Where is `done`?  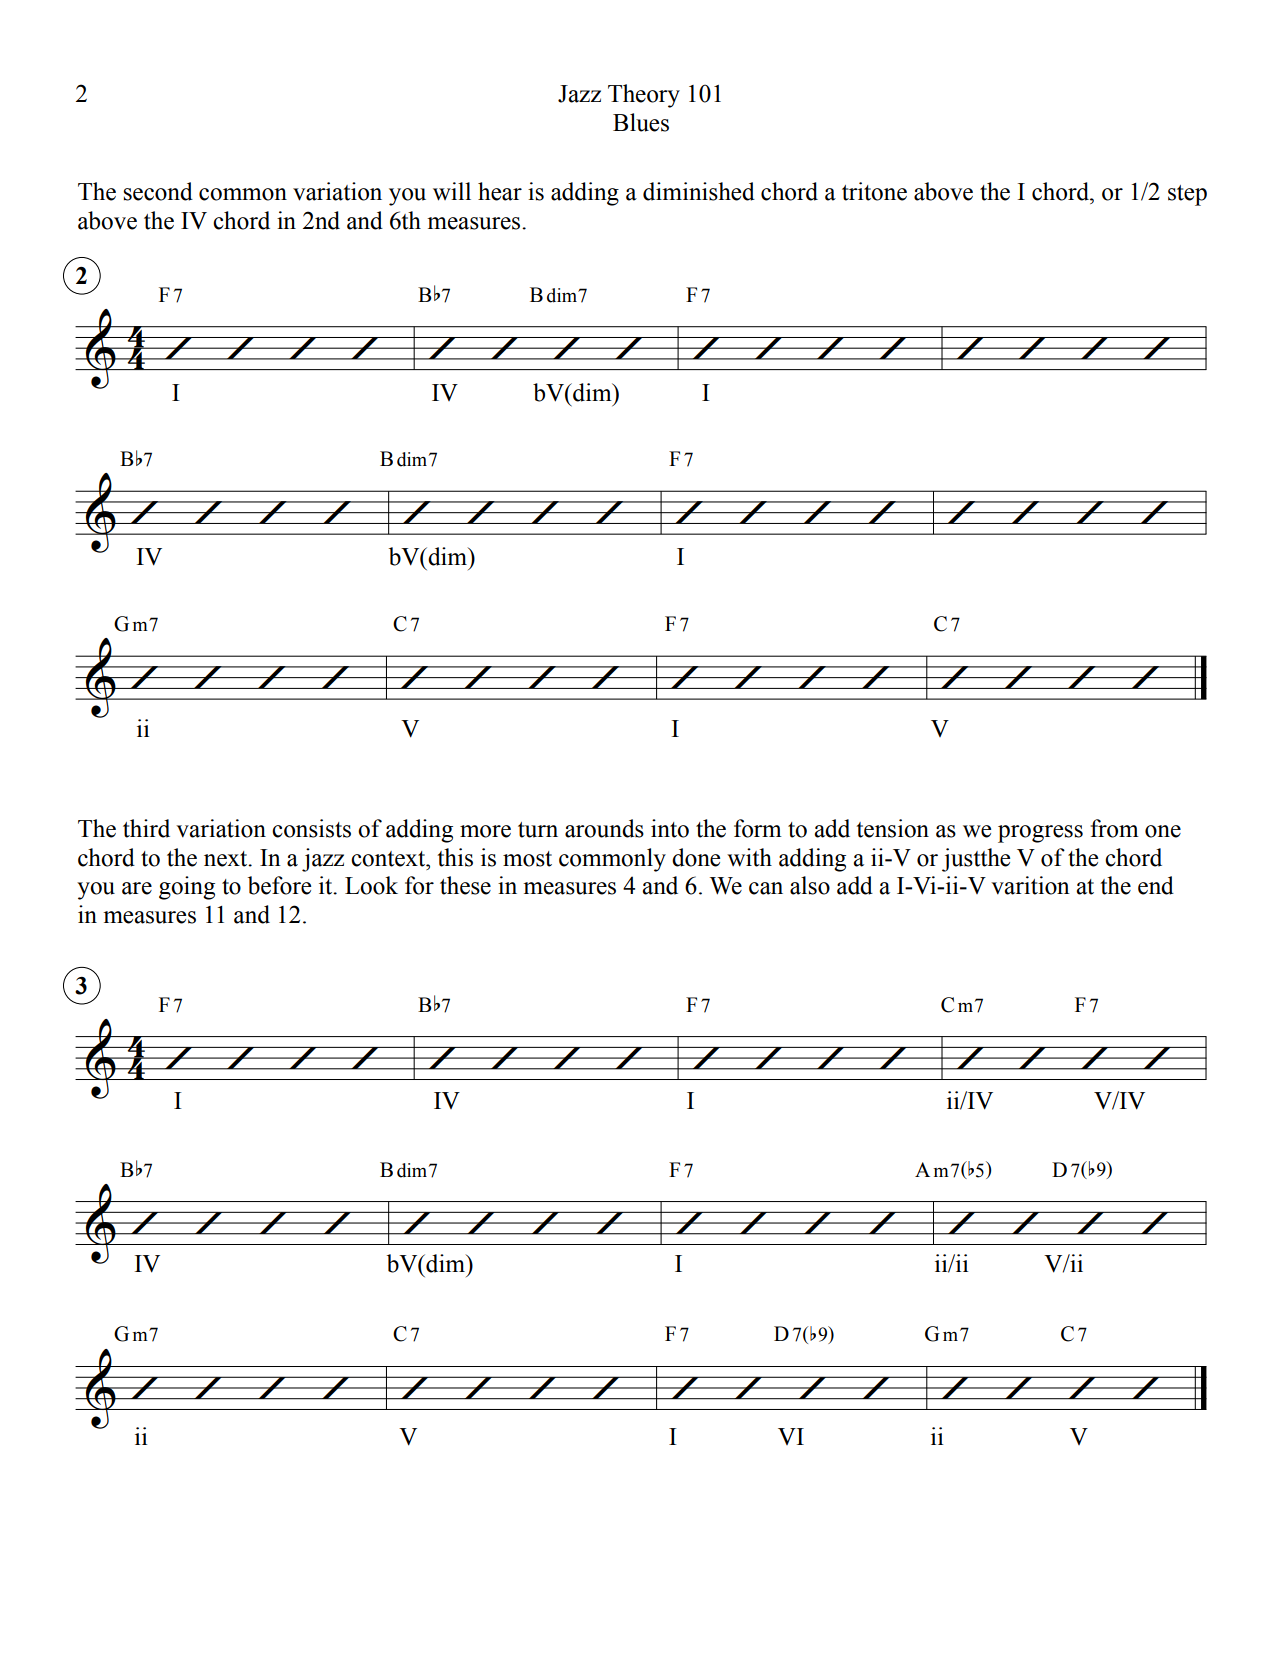
done is located at coordinates (696, 857).
